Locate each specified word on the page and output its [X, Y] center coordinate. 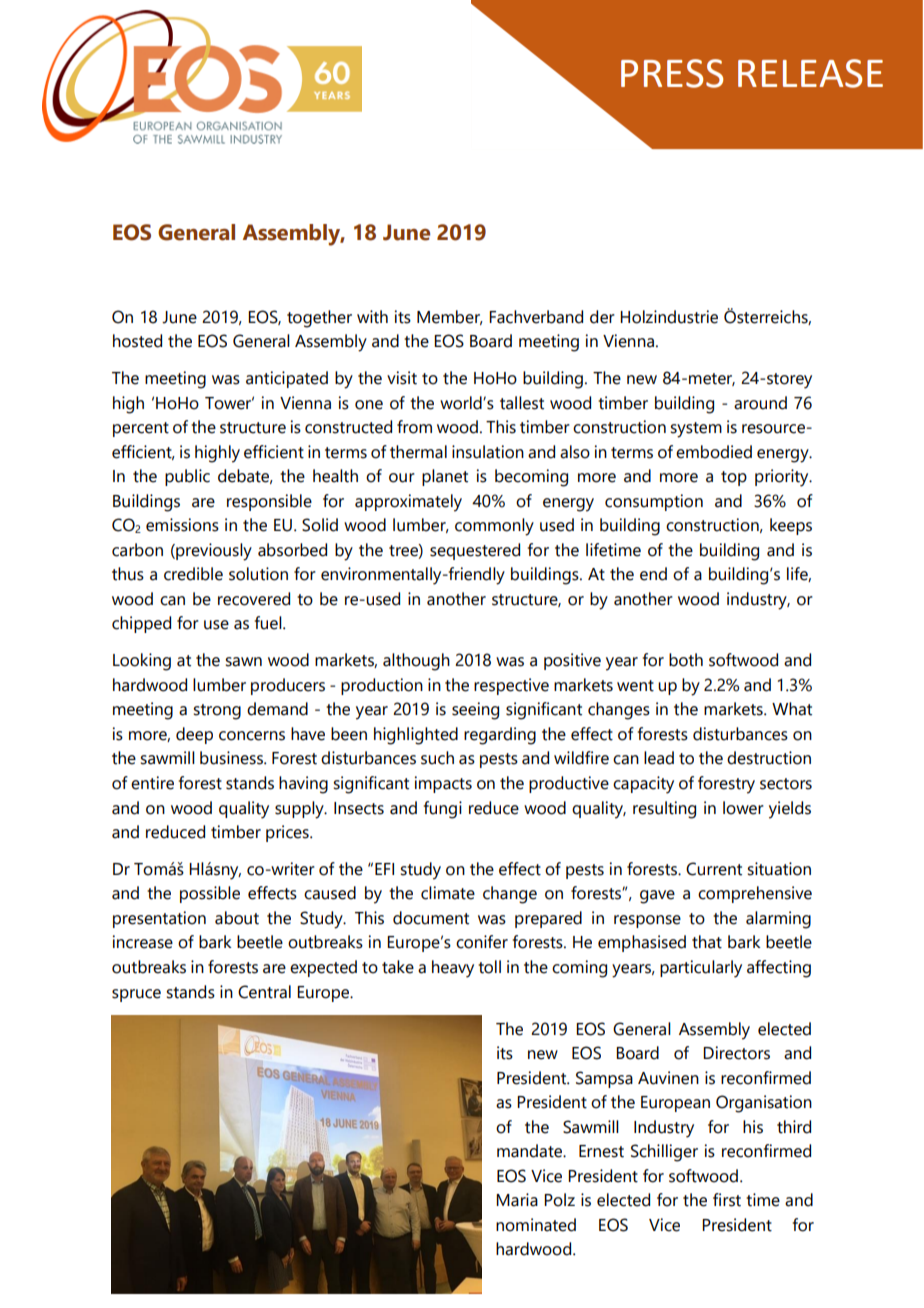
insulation [488, 452]
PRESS [672, 73]
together [319, 319]
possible [210, 894]
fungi [443, 810]
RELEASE [810, 73]
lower [743, 808]
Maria [517, 1200]
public [187, 477]
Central [264, 992]
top [734, 478]
